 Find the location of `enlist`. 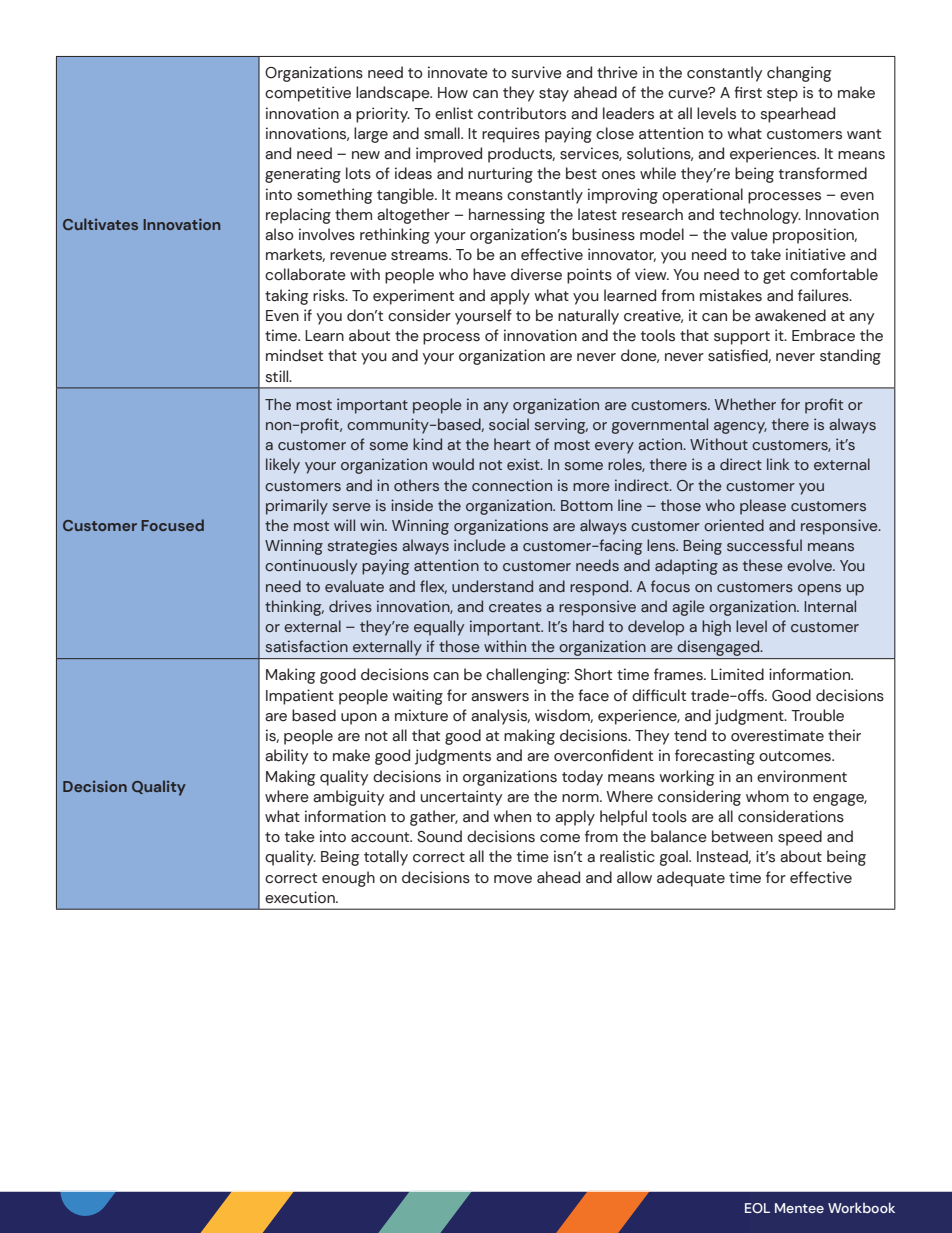

enlist is located at coordinates (454, 113).
